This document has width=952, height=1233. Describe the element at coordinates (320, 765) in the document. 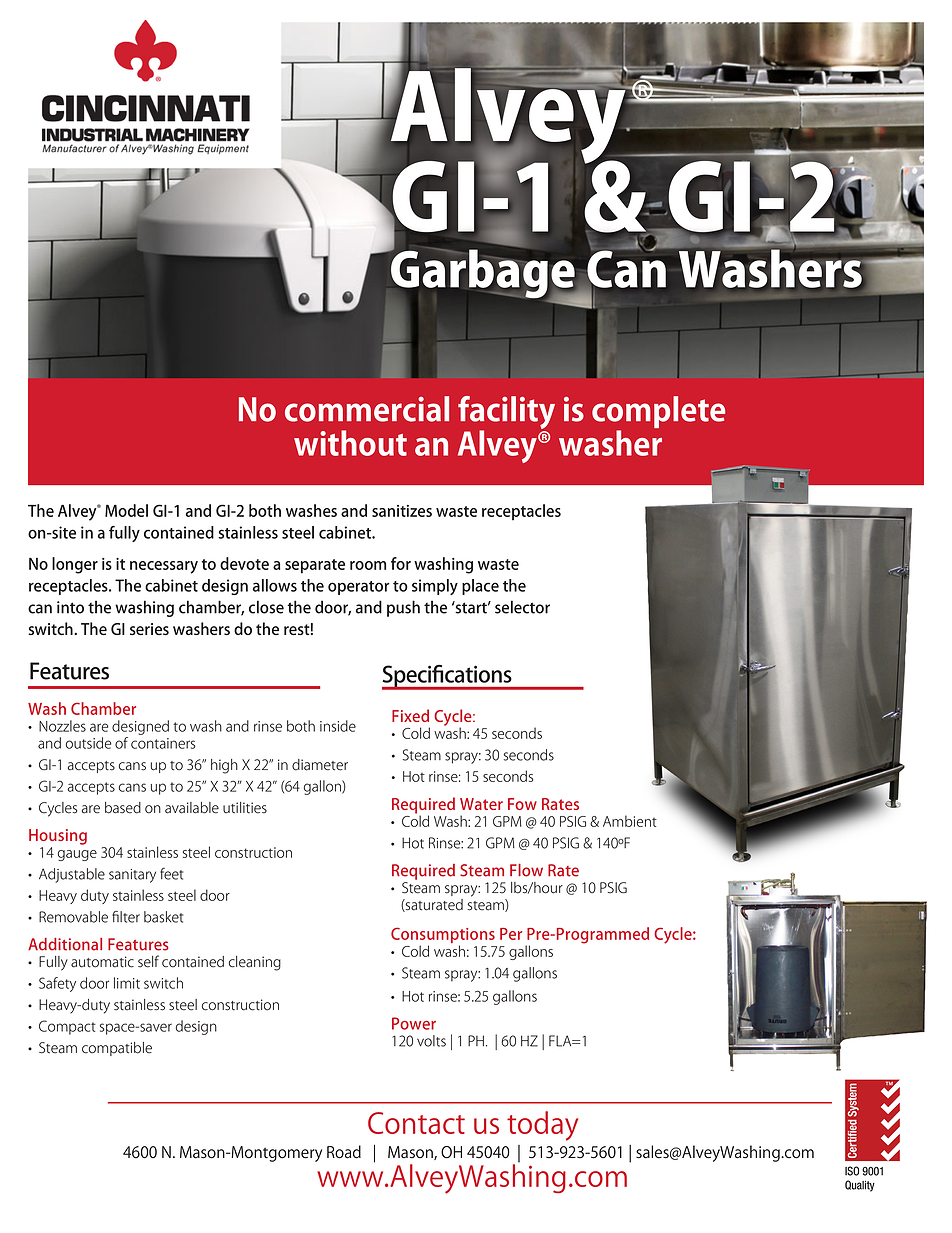

I see `diameter` at that location.
